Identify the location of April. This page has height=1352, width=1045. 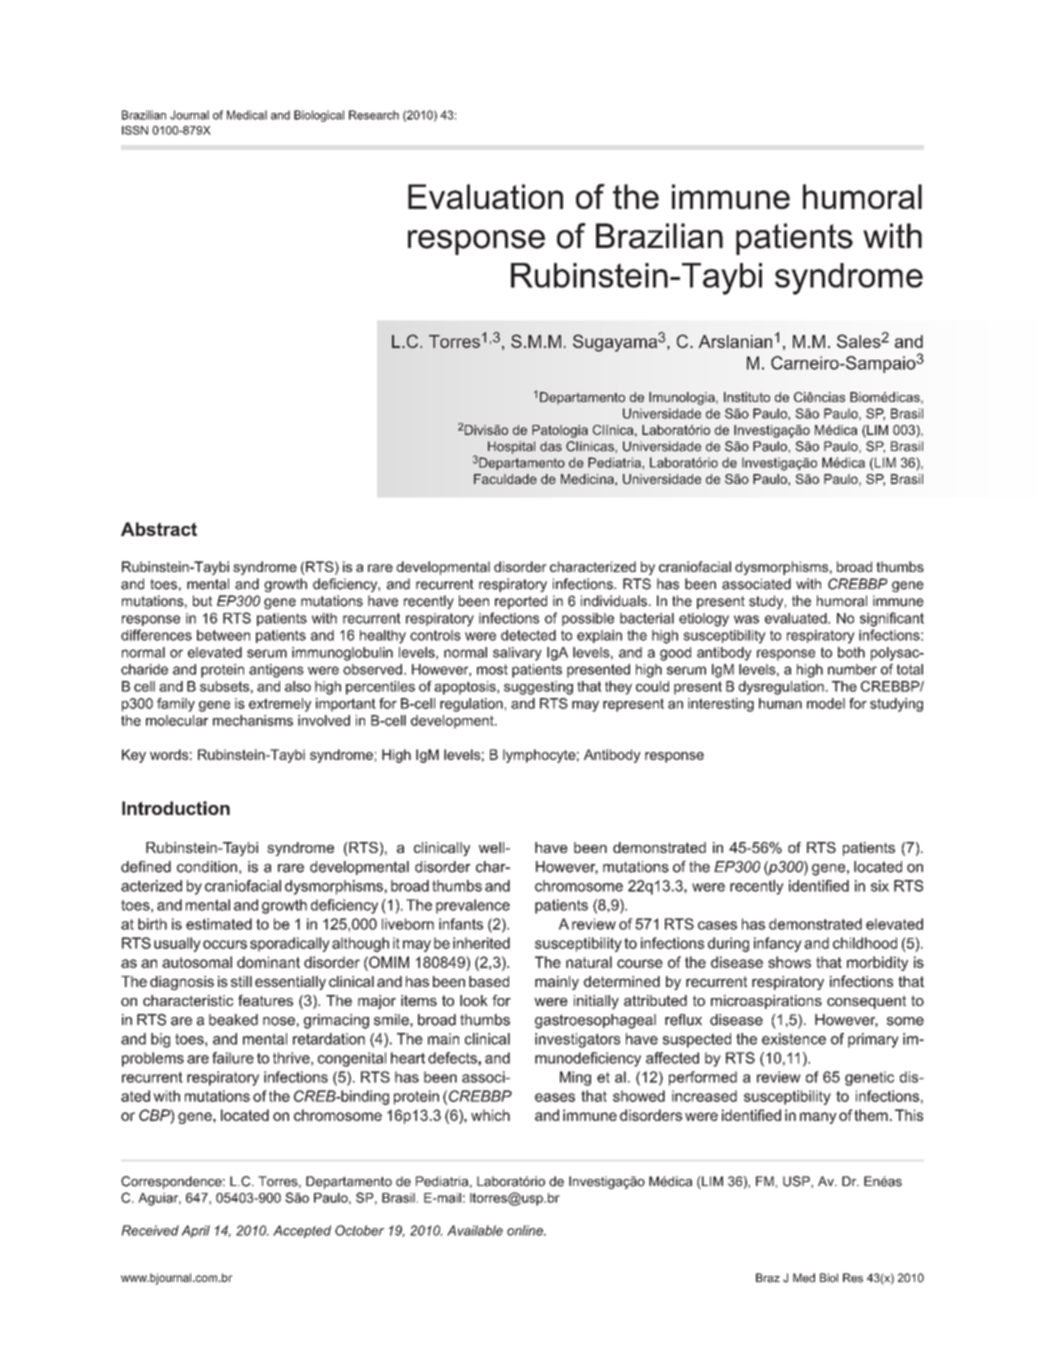
(195, 1231).
